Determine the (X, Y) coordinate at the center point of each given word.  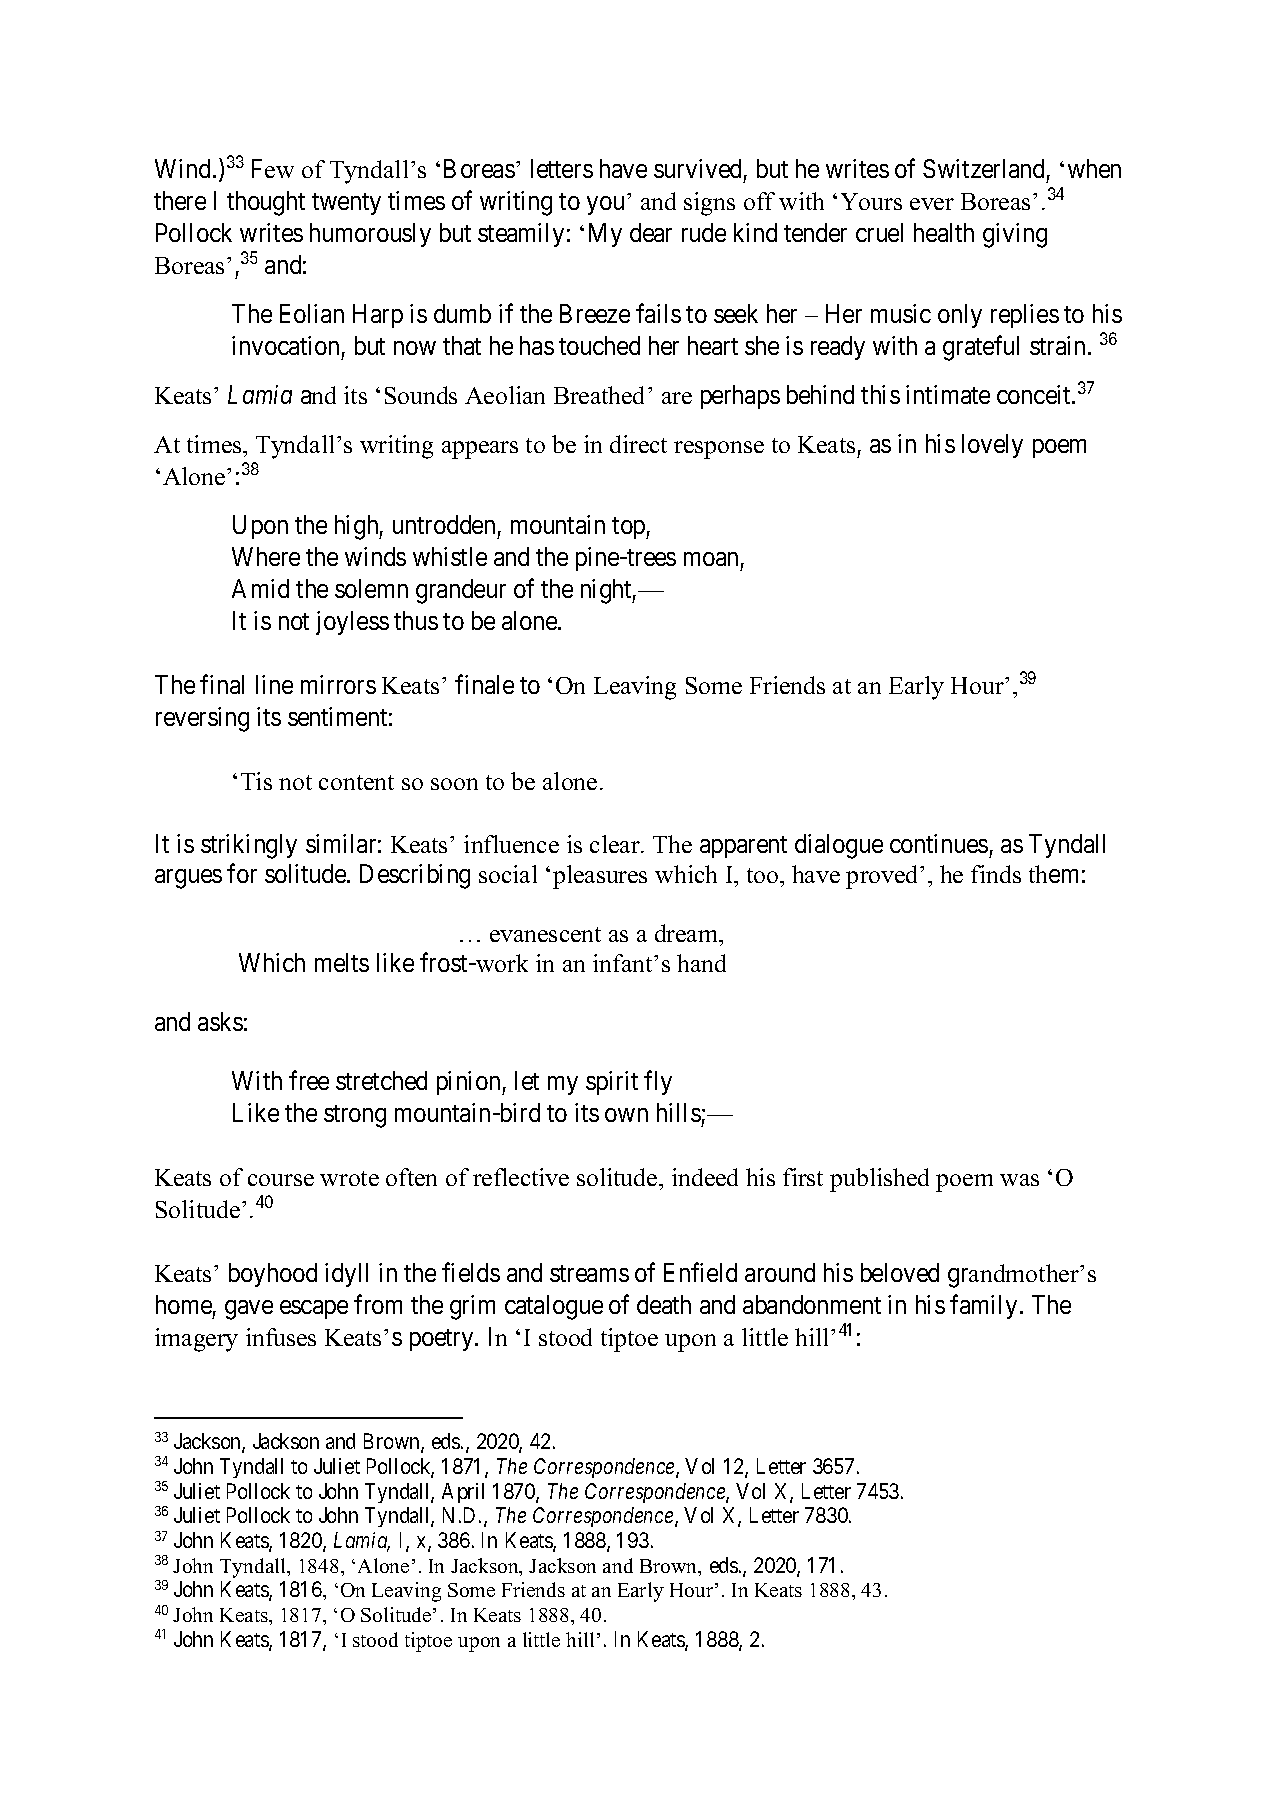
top (629, 528)
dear (651, 232)
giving (1015, 235)
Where (266, 556)
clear (616, 844)
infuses (281, 1337)
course (281, 1180)
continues (939, 843)
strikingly (249, 846)
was (1019, 1180)
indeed (705, 1177)
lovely (992, 446)
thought (266, 203)
